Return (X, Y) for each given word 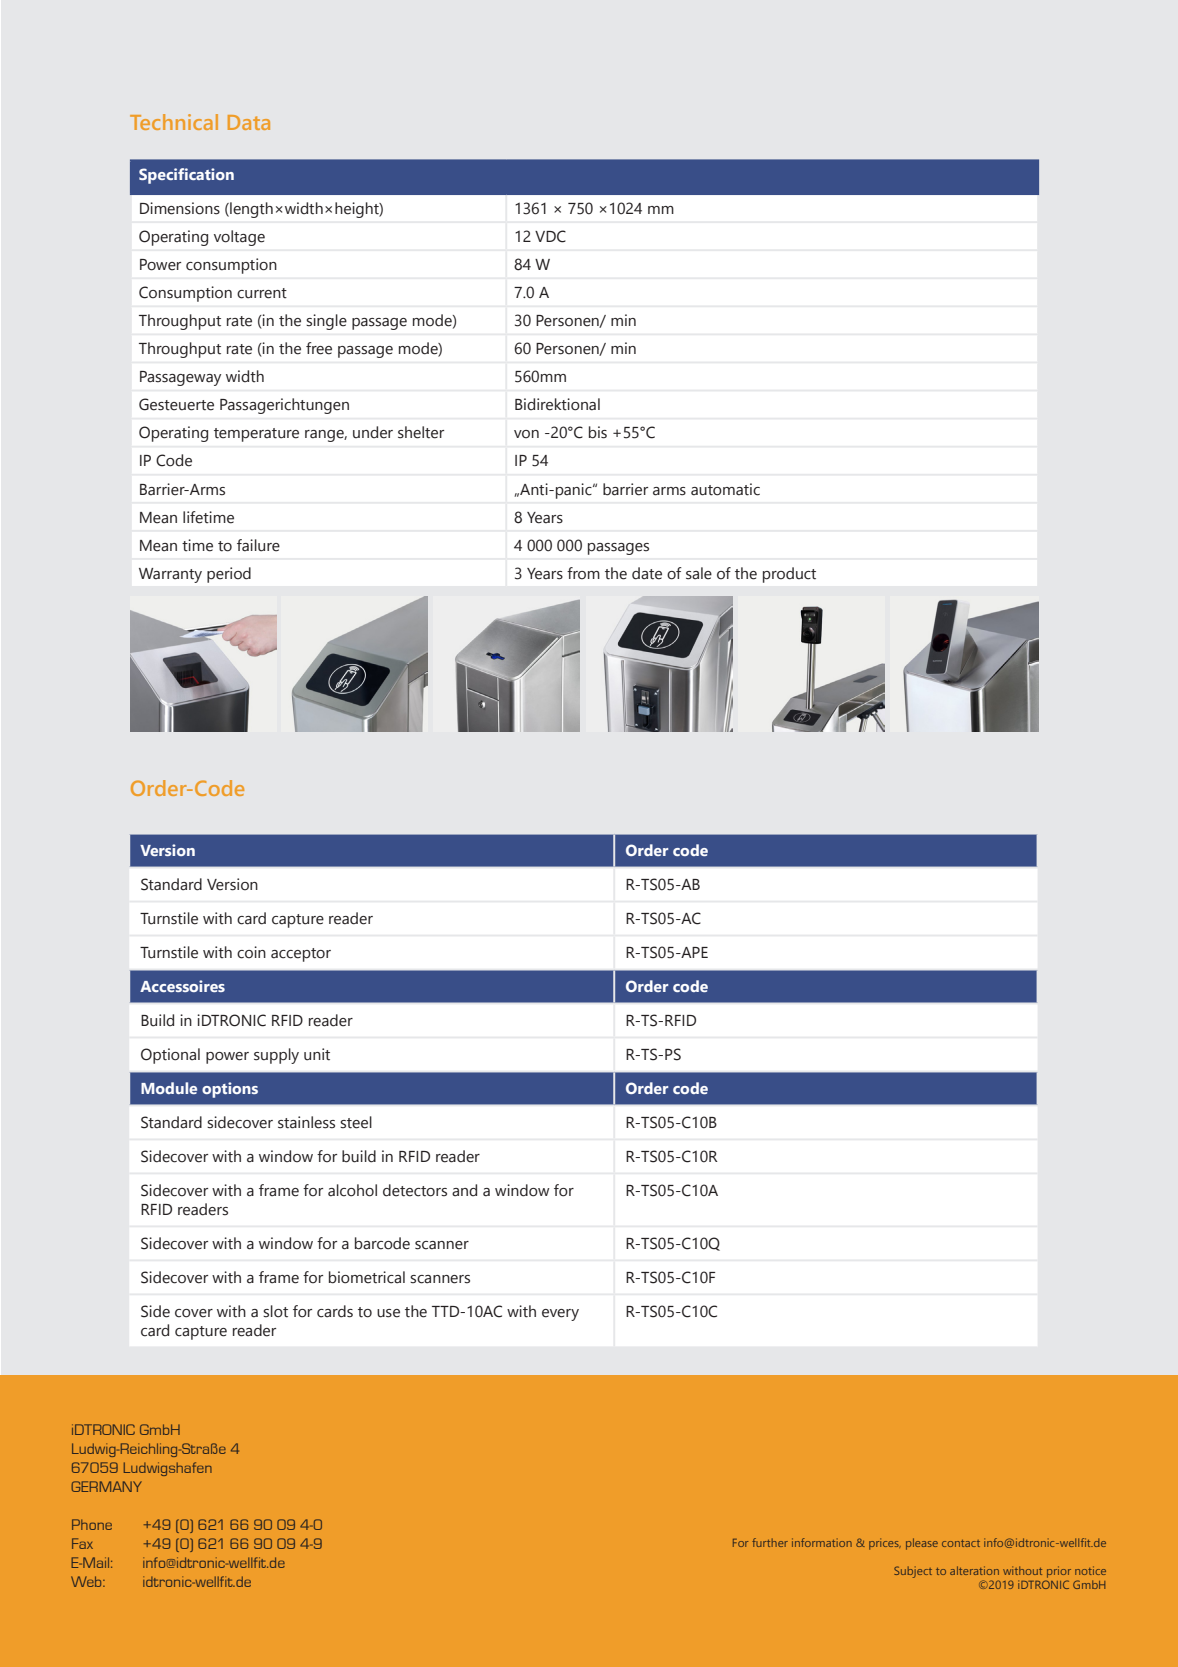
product (789, 575)
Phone (92, 1524)
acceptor (301, 955)
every (560, 1315)
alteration (974, 1570)
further (770, 1542)
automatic (725, 489)
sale (699, 573)
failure (258, 545)
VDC (550, 236)
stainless (306, 1122)
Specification (186, 176)
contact (961, 1543)
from (583, 573)
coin (251, 952)
